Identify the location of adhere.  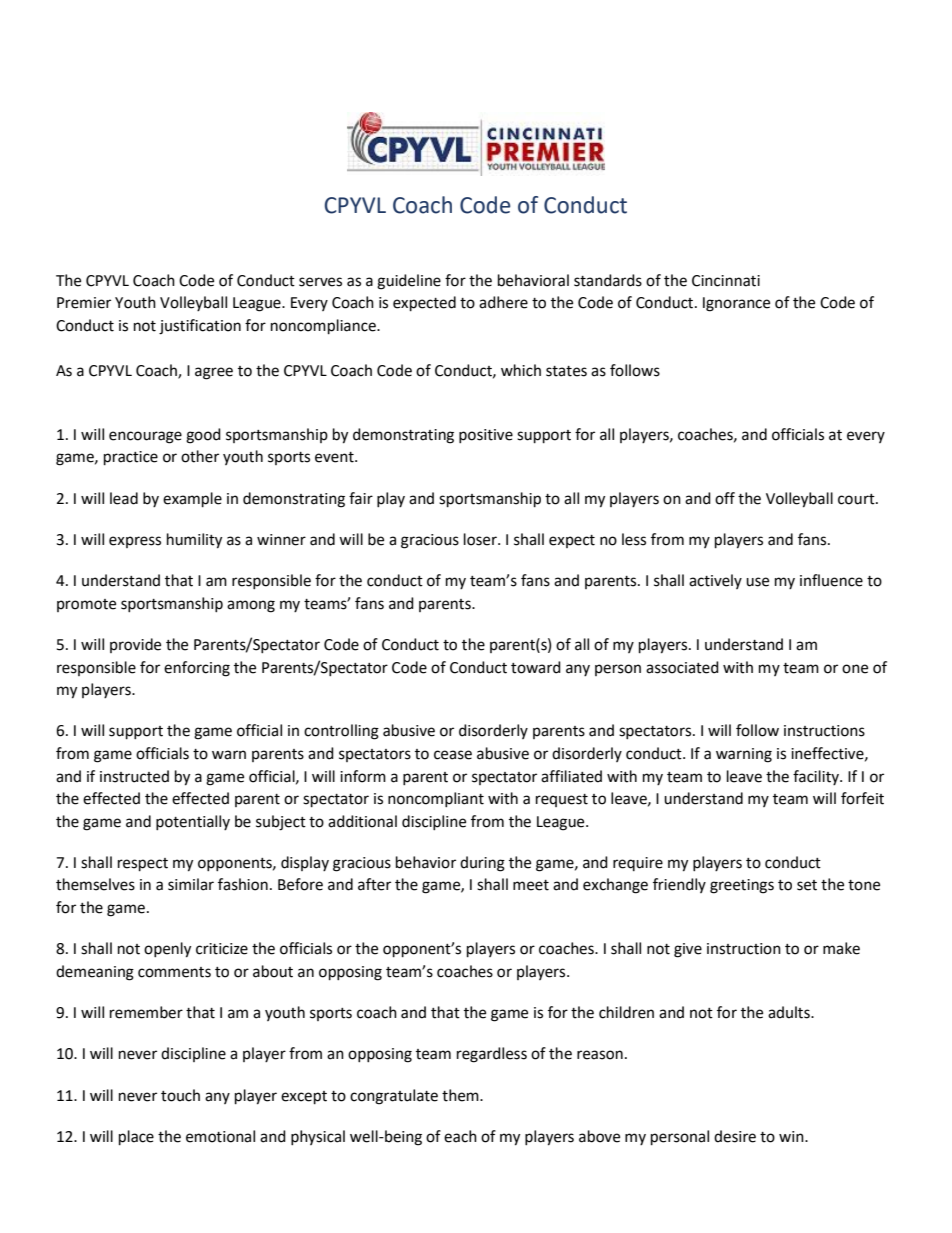
(503, 302).
